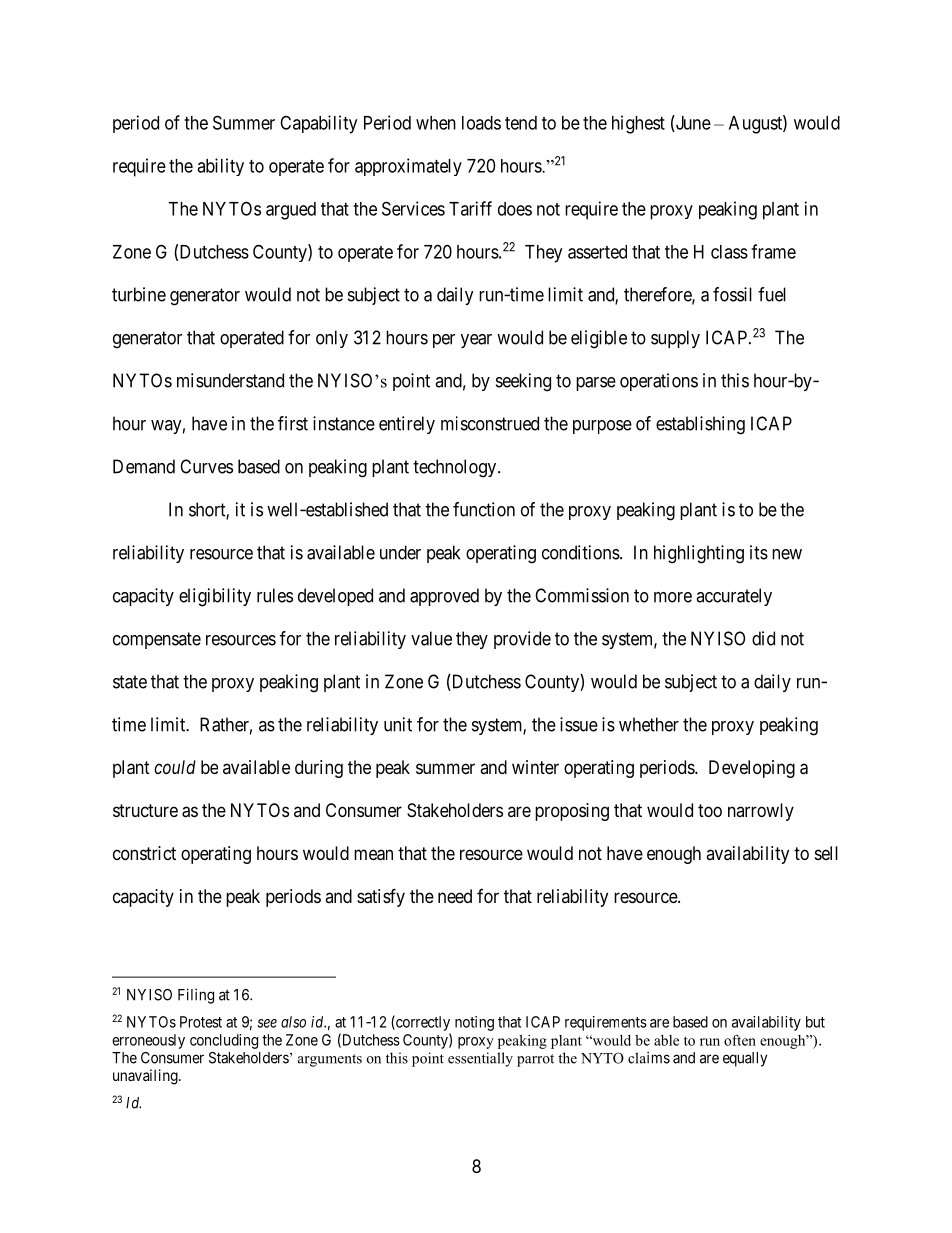 This screenshot has height=1233, width=952. I want to click on loads, so click(481, 123).
